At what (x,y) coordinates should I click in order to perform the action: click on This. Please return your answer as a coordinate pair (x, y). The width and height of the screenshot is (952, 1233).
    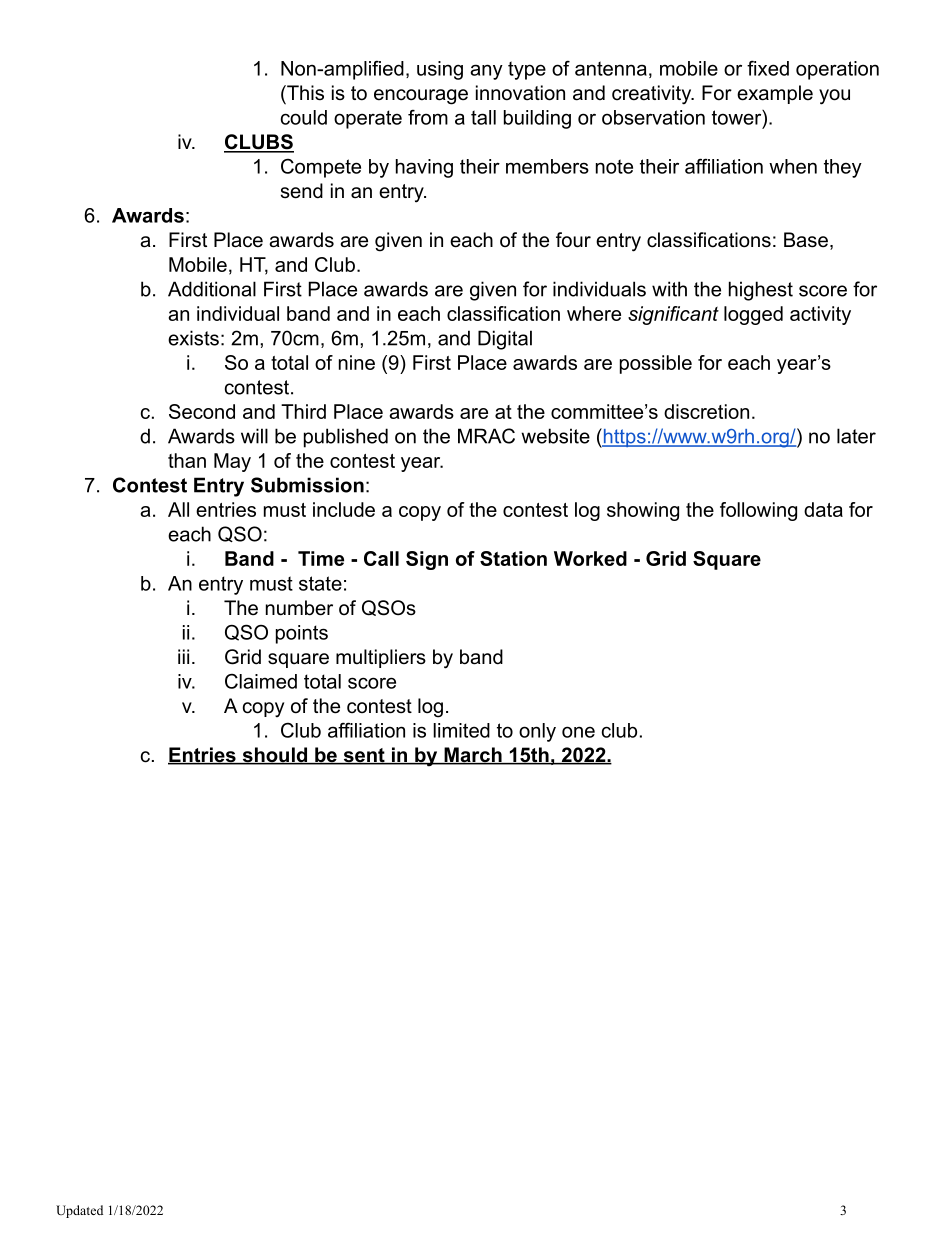
    Looking at the image, I should click on (304, 93).
